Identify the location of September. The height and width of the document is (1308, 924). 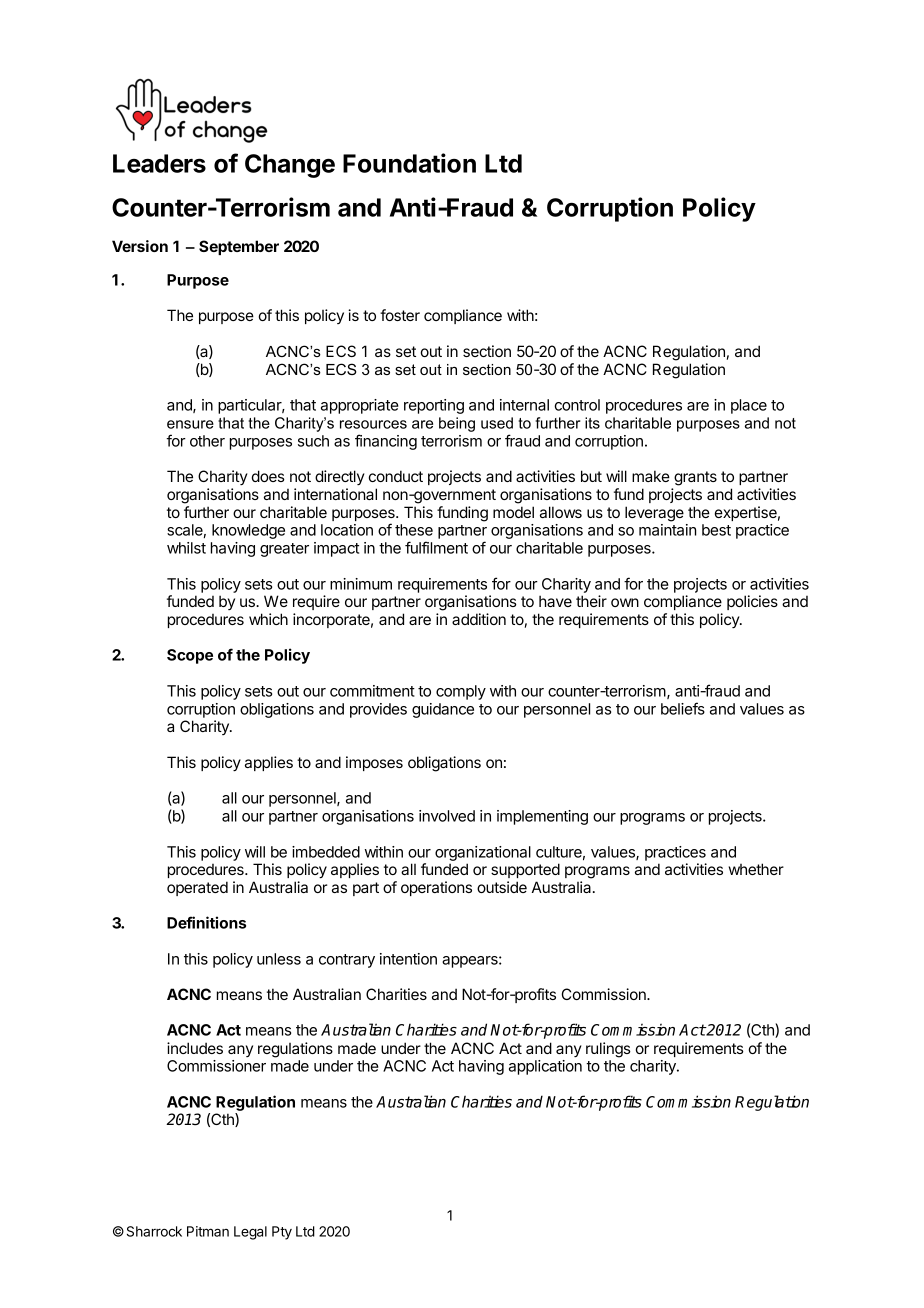
(239, 247).
